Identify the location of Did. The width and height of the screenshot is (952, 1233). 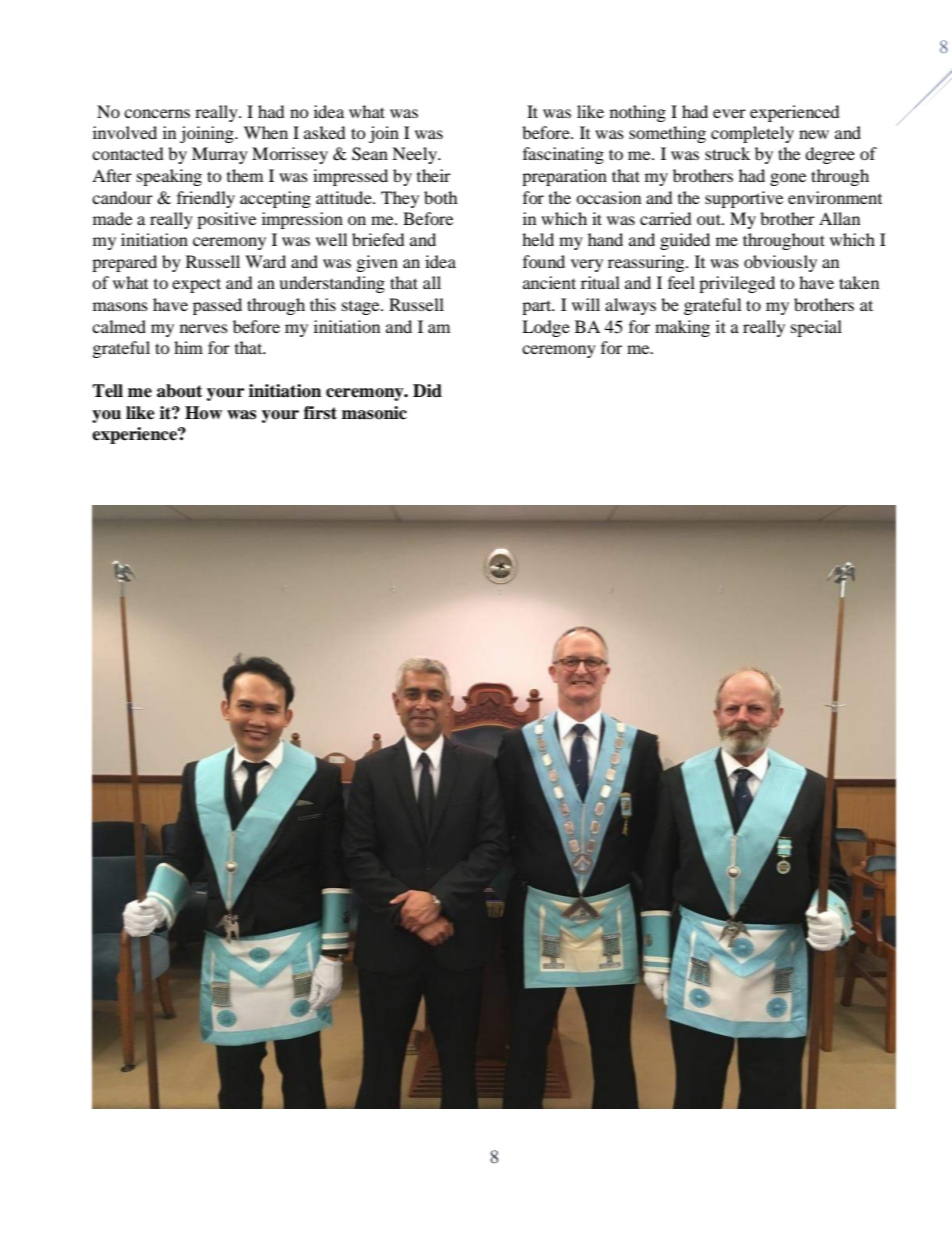
(427, 391).
